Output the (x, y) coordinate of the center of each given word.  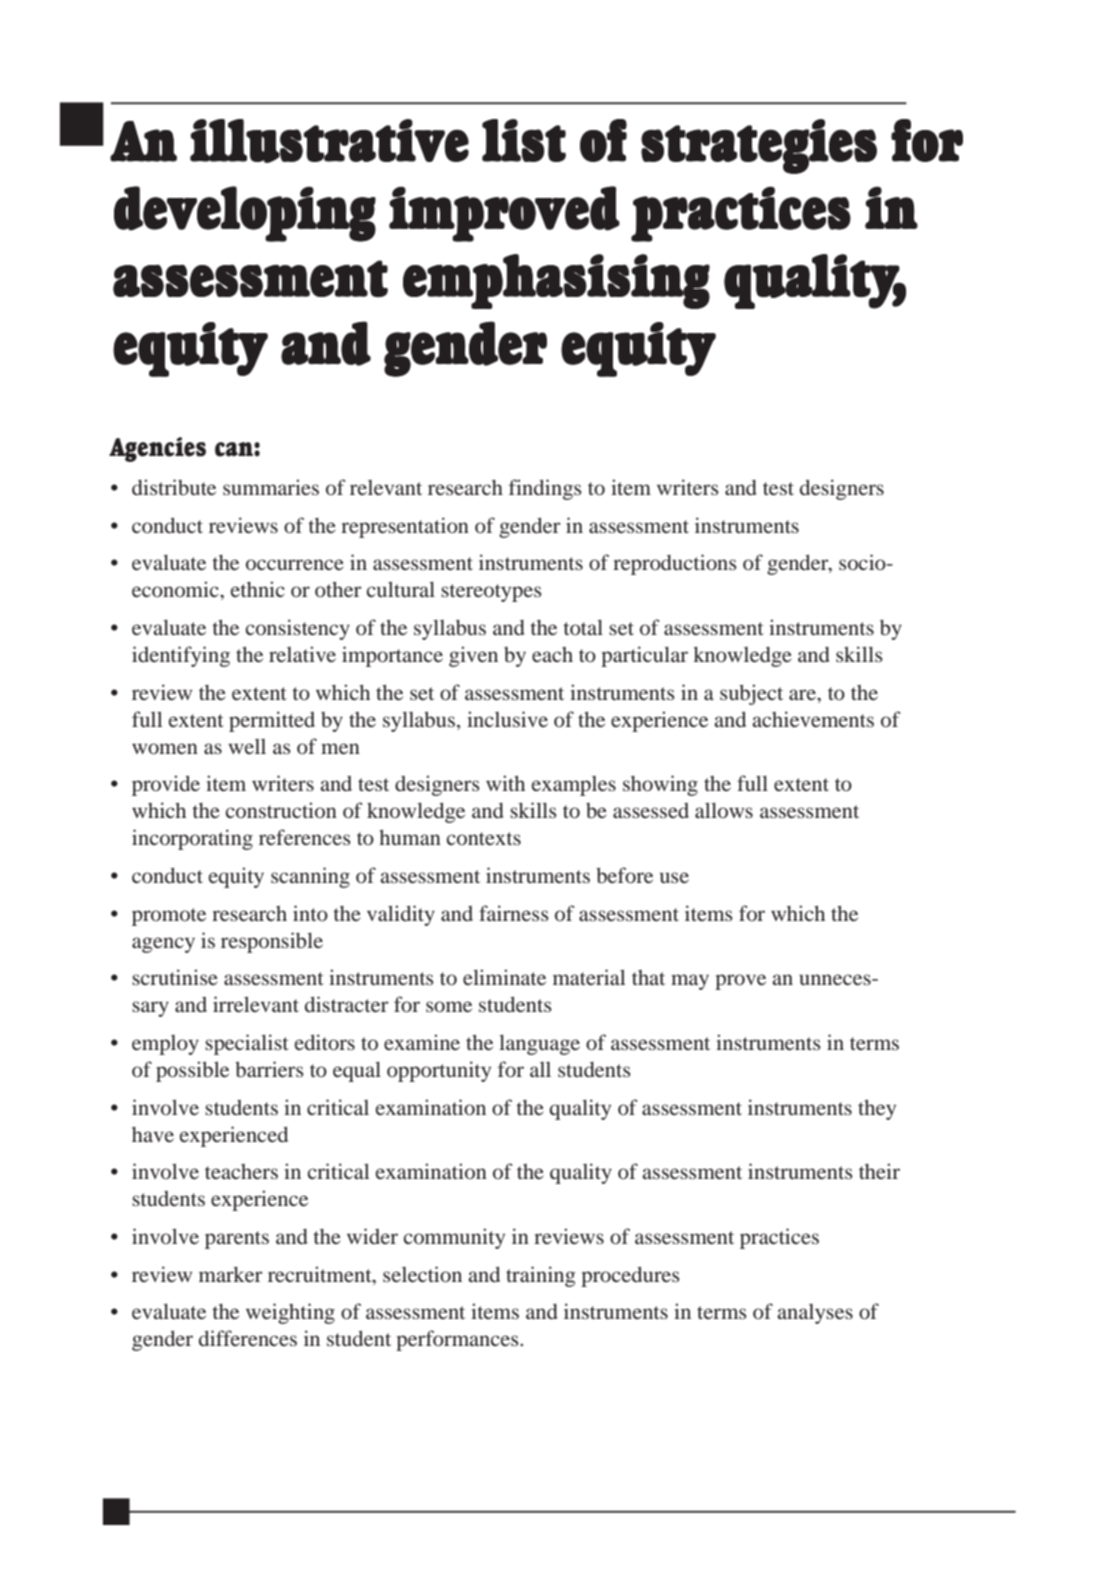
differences (248, 1338)
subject (751, 694)
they (877, 1109)
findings (545, 489)
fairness (514, 913)
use (674, 877)
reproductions (675, 564)
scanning (310, 877)
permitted (272, 721)
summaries (271, 487)
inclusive (507, 719)
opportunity (439, 1071)
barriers (269, 1069)
